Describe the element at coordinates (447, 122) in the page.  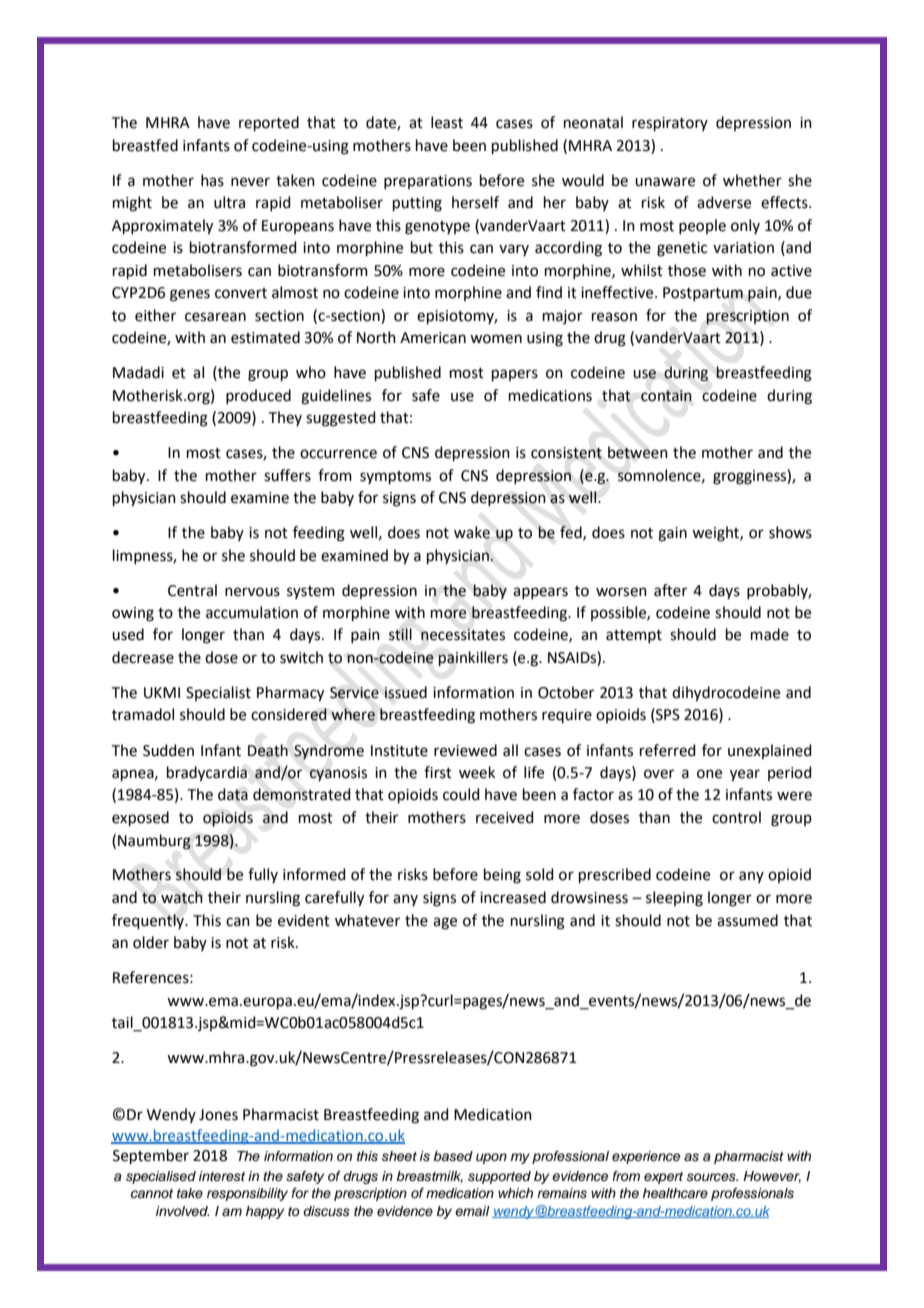
I see `least` at that location.
